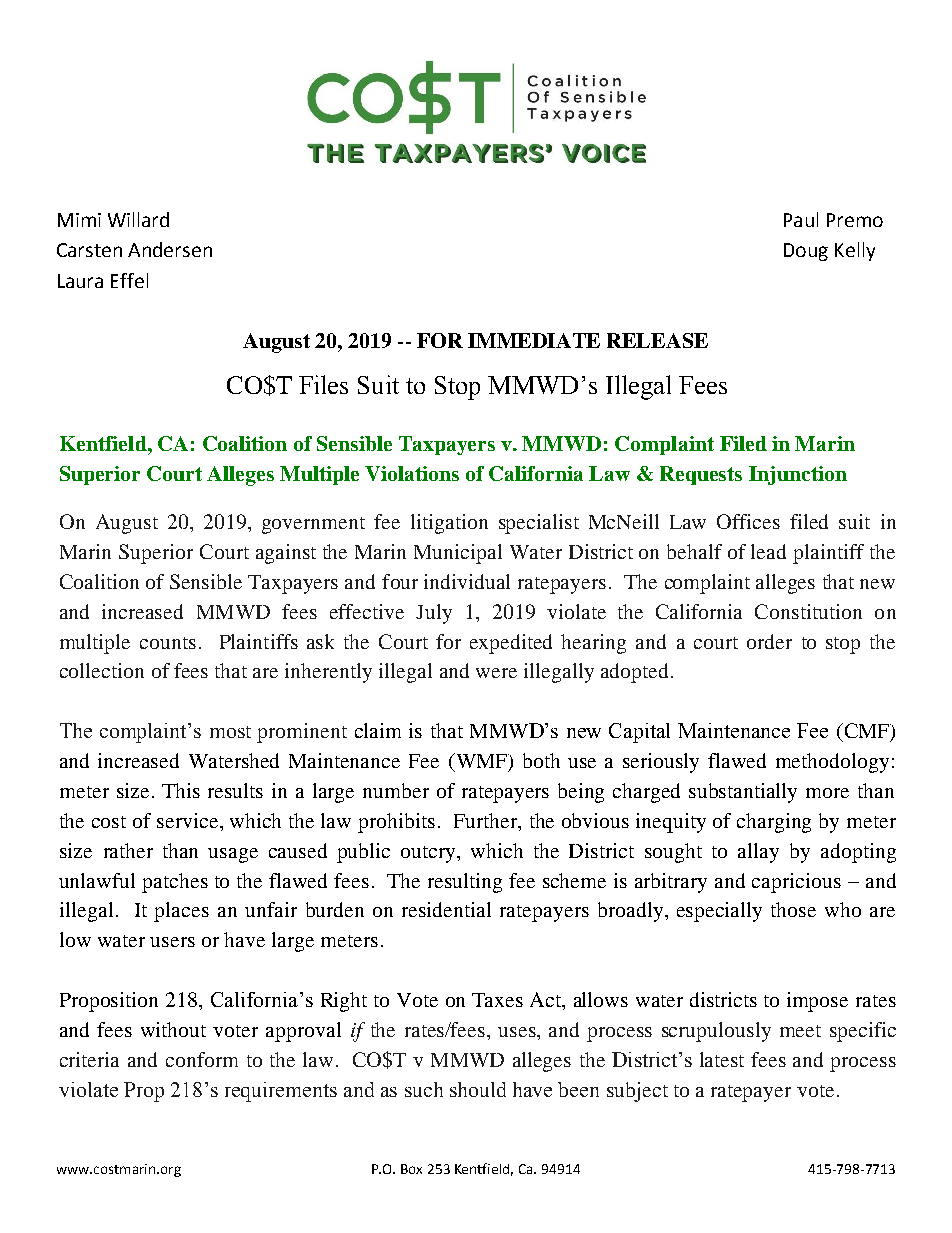 This screenshot has height=1233, width=952. Describe the element at coordinates (412, 473) in the screenshot. I see `Violations` at that location.
